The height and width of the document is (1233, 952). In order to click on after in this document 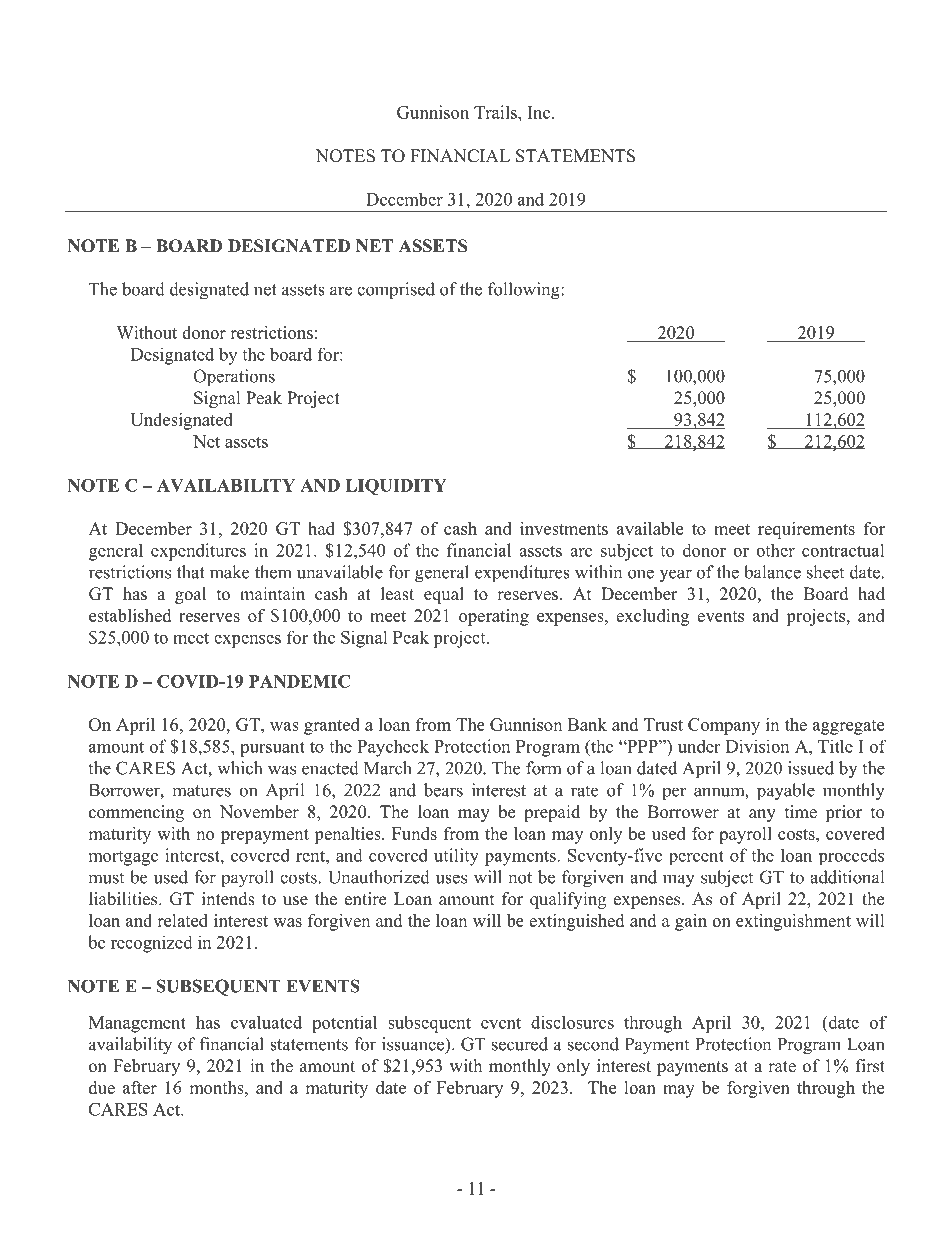, I will do `click(140, 1087)`.
